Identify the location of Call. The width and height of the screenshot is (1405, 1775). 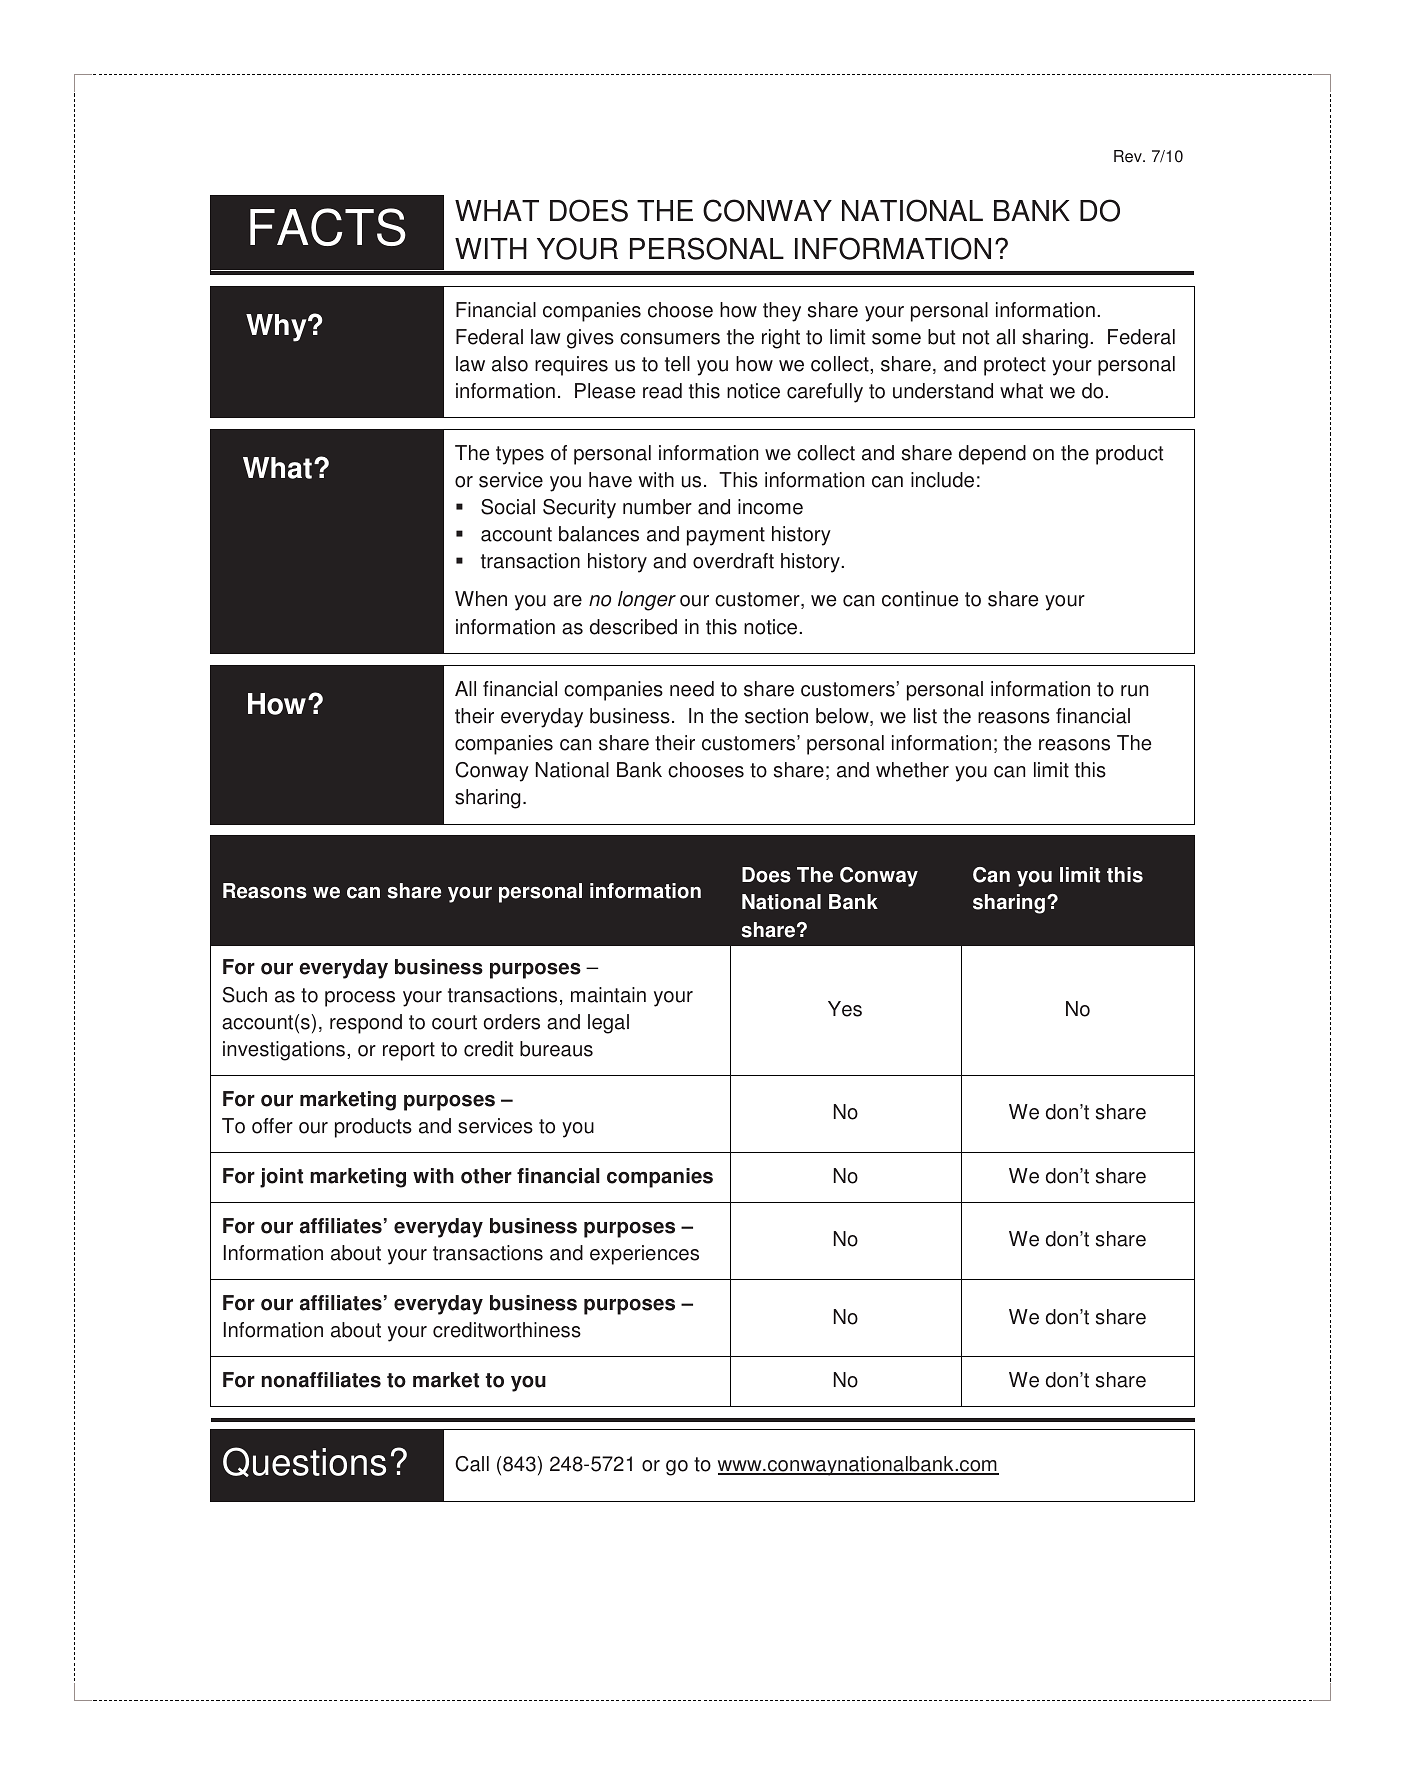
(472, 1464).
